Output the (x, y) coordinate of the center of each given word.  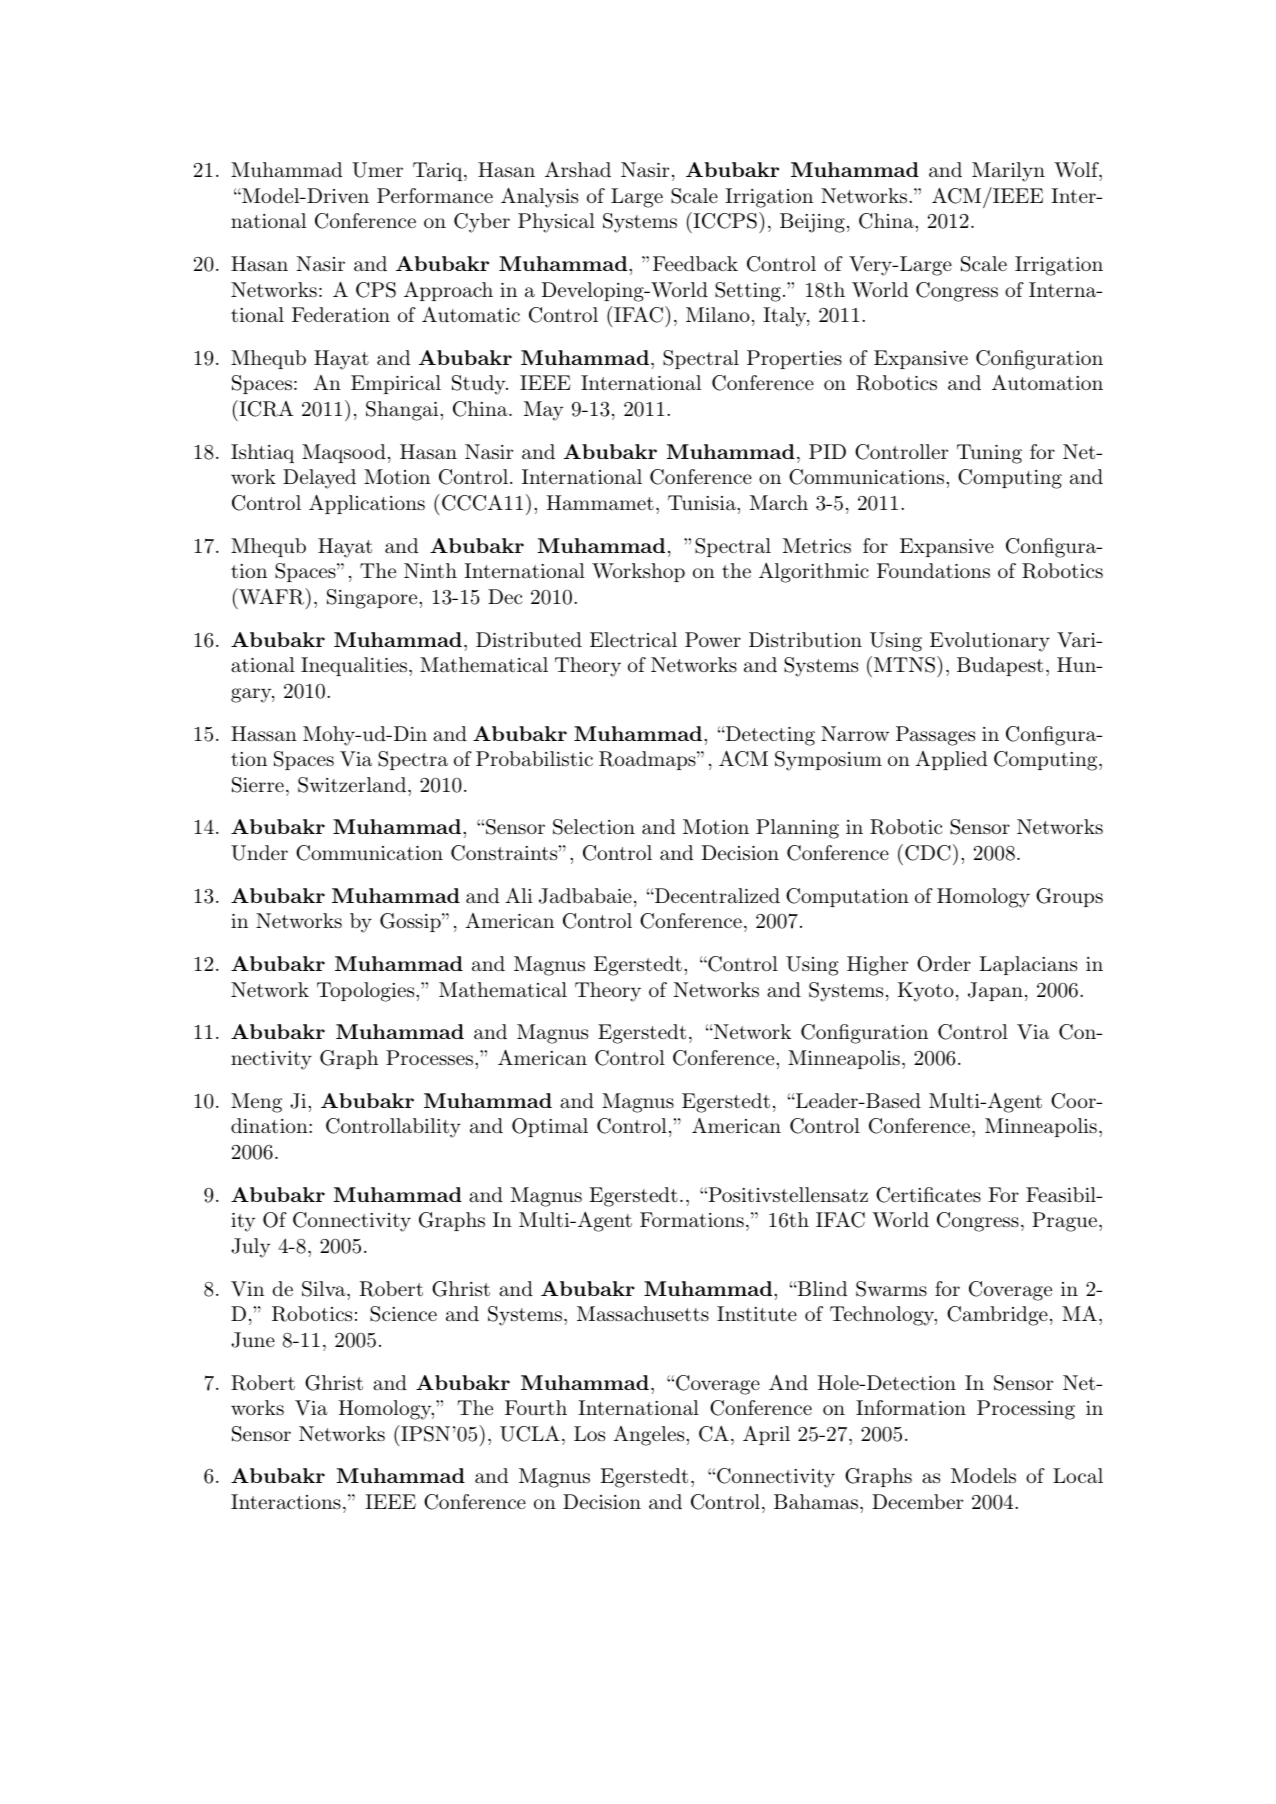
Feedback (695, 264)
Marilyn (1008, 172)
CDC (928, 853)
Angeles (648, 1436)
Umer (377, 170)
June (253, 1340)
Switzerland (352, 785)
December (917, 1501)
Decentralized (716, 896)
